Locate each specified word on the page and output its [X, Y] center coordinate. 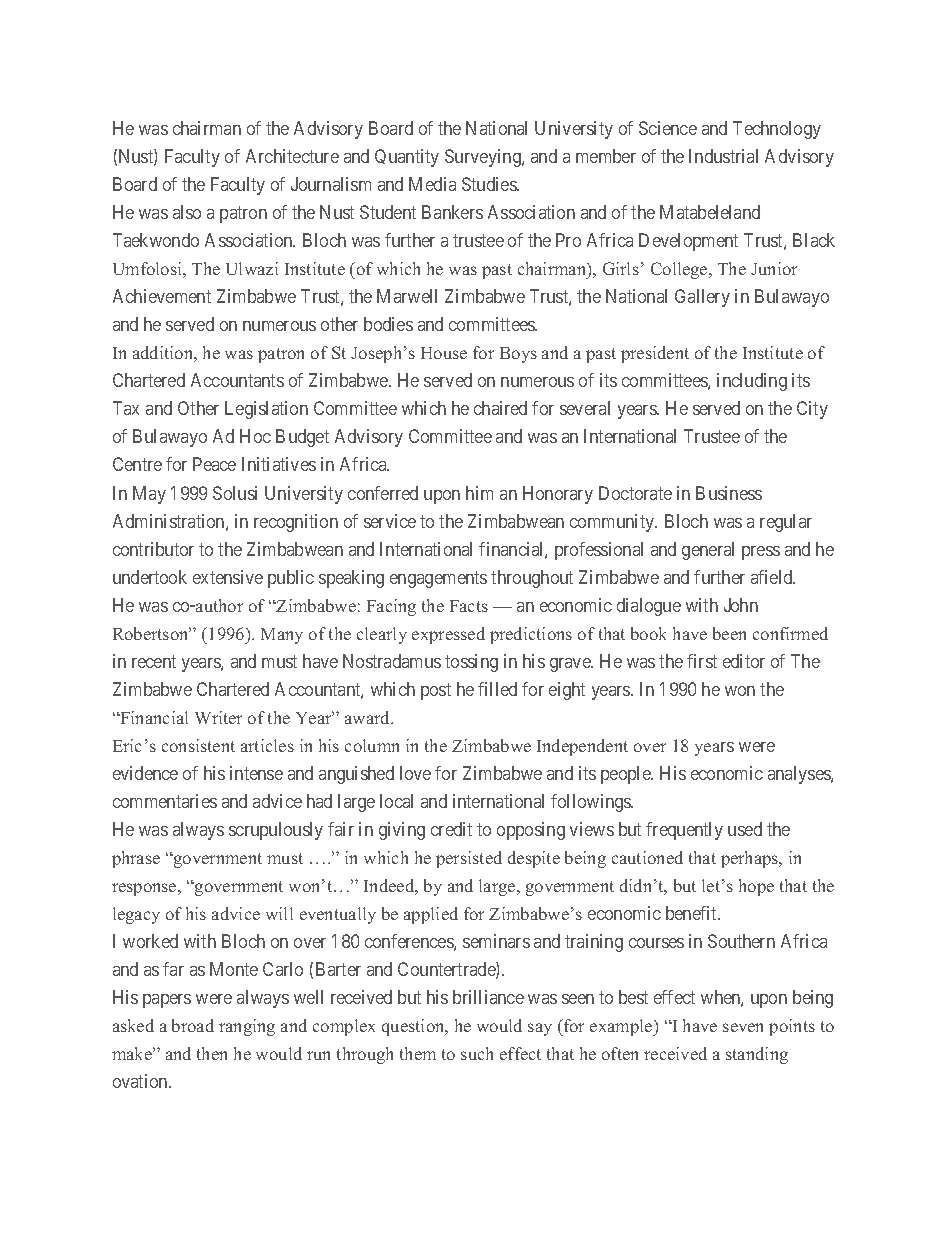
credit [451, 829]
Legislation [266, 410]
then [212, 1053]
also [187, 212]
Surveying [484, 158]
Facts [469, 606]
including [752, 382]
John [741, 605]
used [745, 829]
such [477, 1053]
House [444, 353]
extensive [228, 577]
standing [757, 1055]
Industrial [723, 156]
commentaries [165, 801]
